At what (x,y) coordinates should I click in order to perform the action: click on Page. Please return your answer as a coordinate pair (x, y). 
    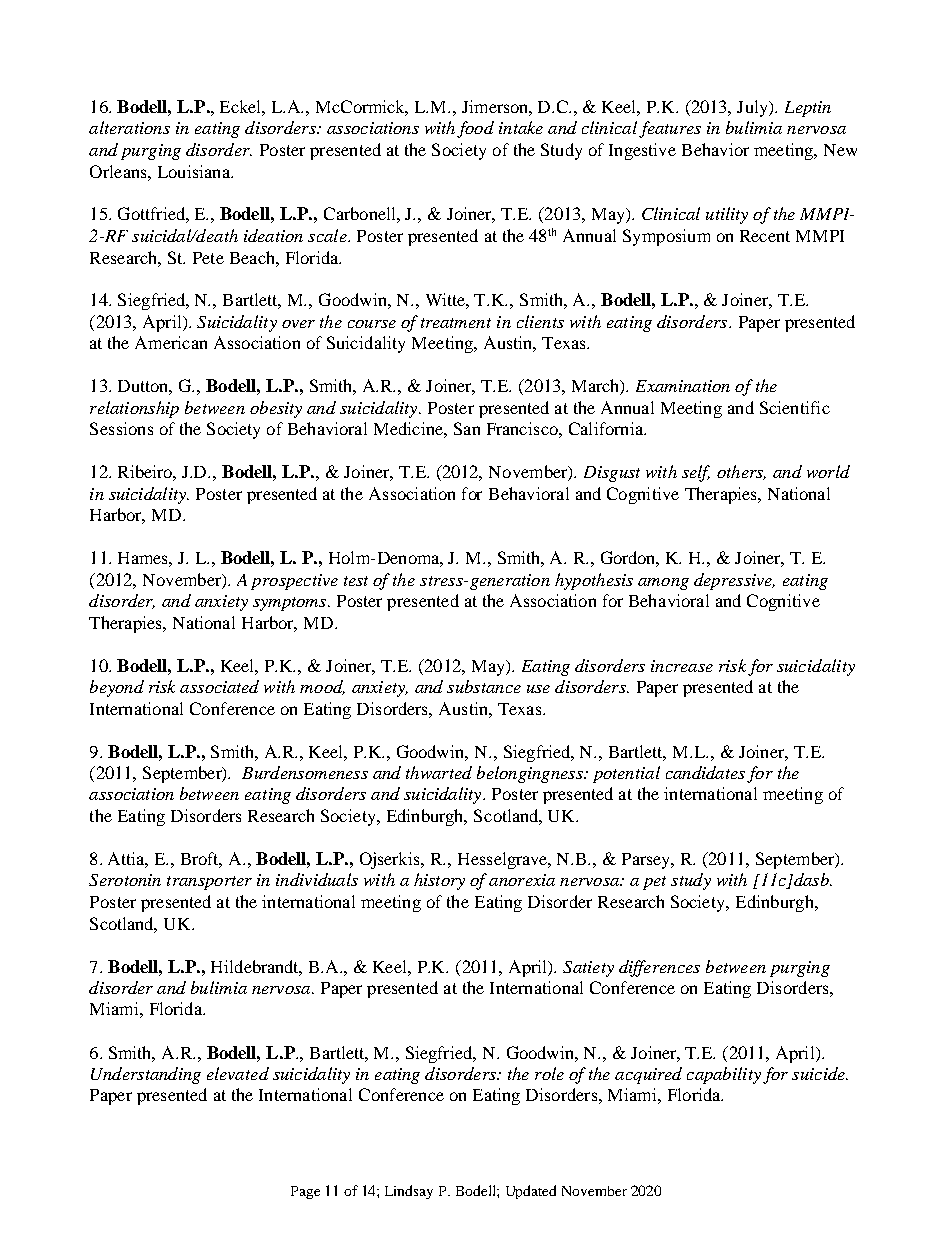
    Looking at the image, I should click on (305, 1192).
